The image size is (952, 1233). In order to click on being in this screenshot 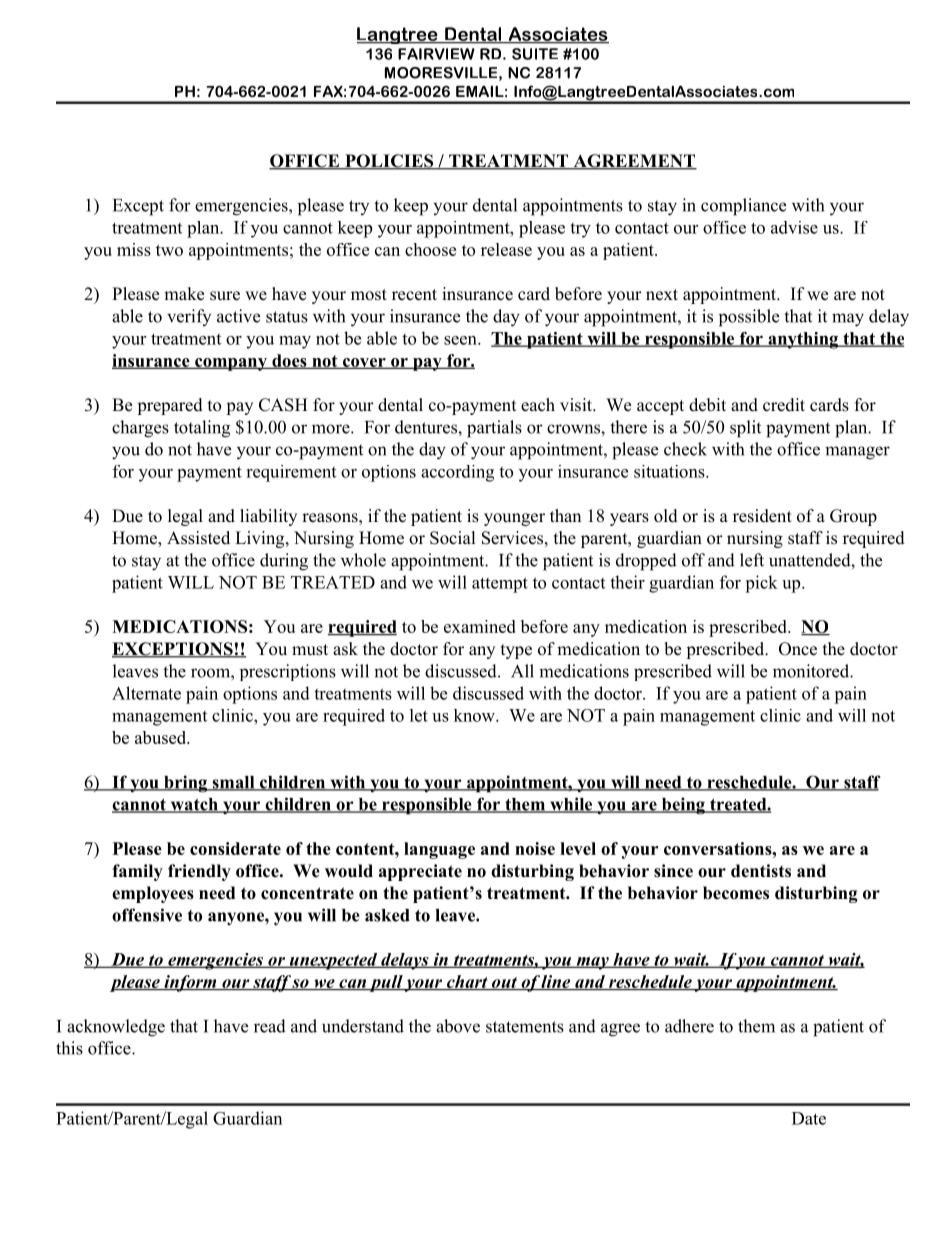, I will do `click(683, 806)`.
